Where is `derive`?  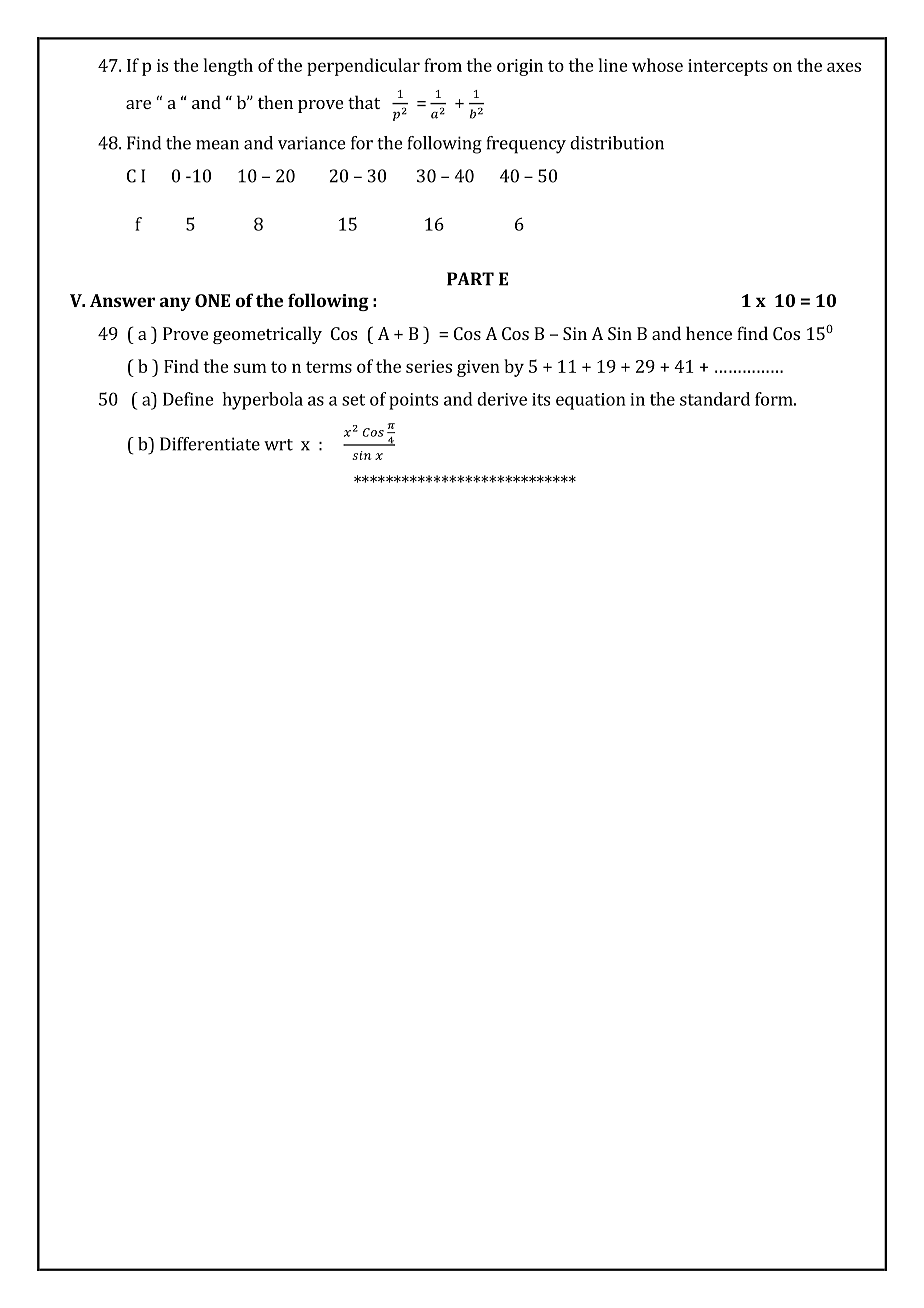
derive is located at coordinates (502, 399).
